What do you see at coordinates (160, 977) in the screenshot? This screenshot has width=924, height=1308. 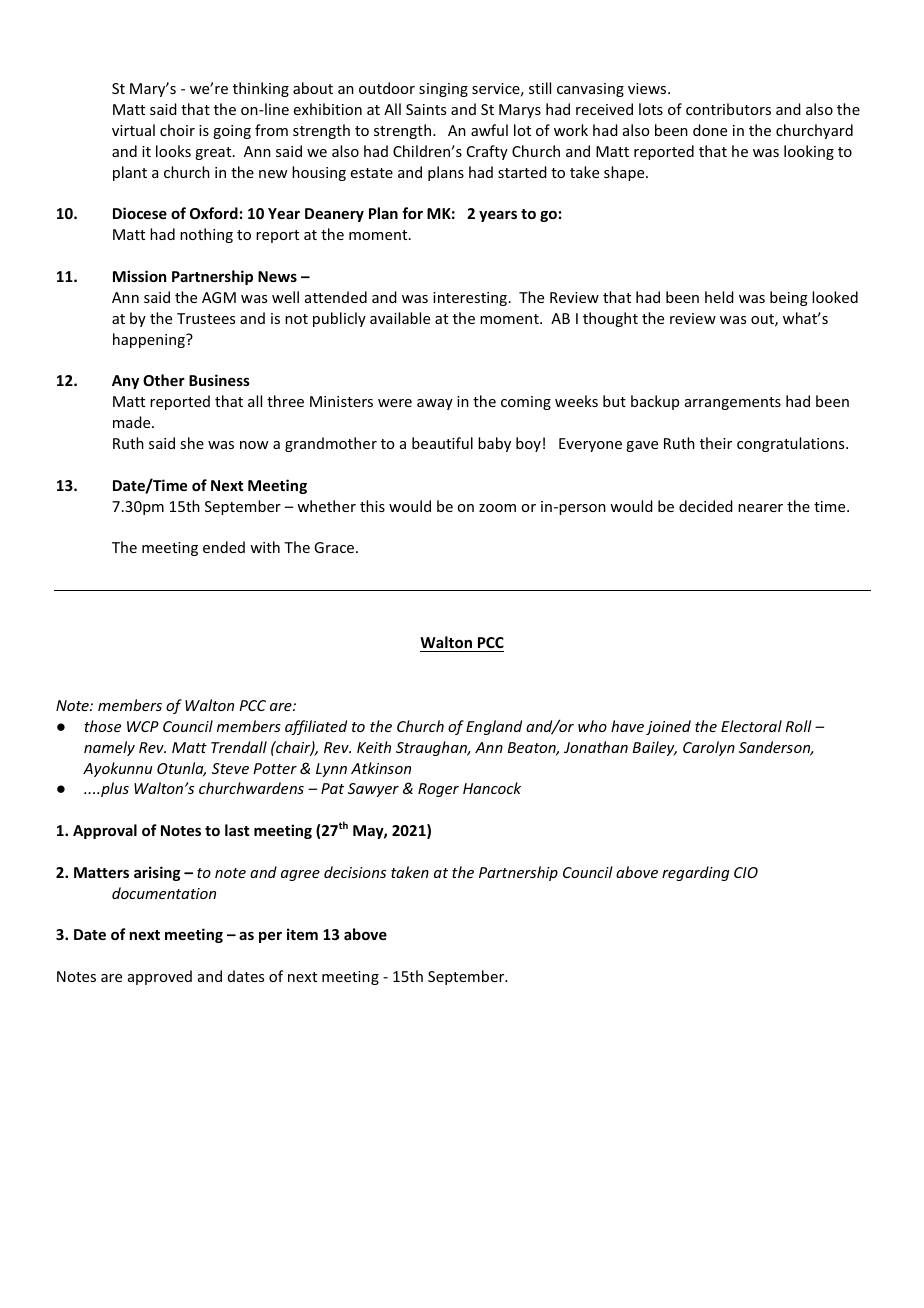 I see `approved` at bounding box center [160, 977].
